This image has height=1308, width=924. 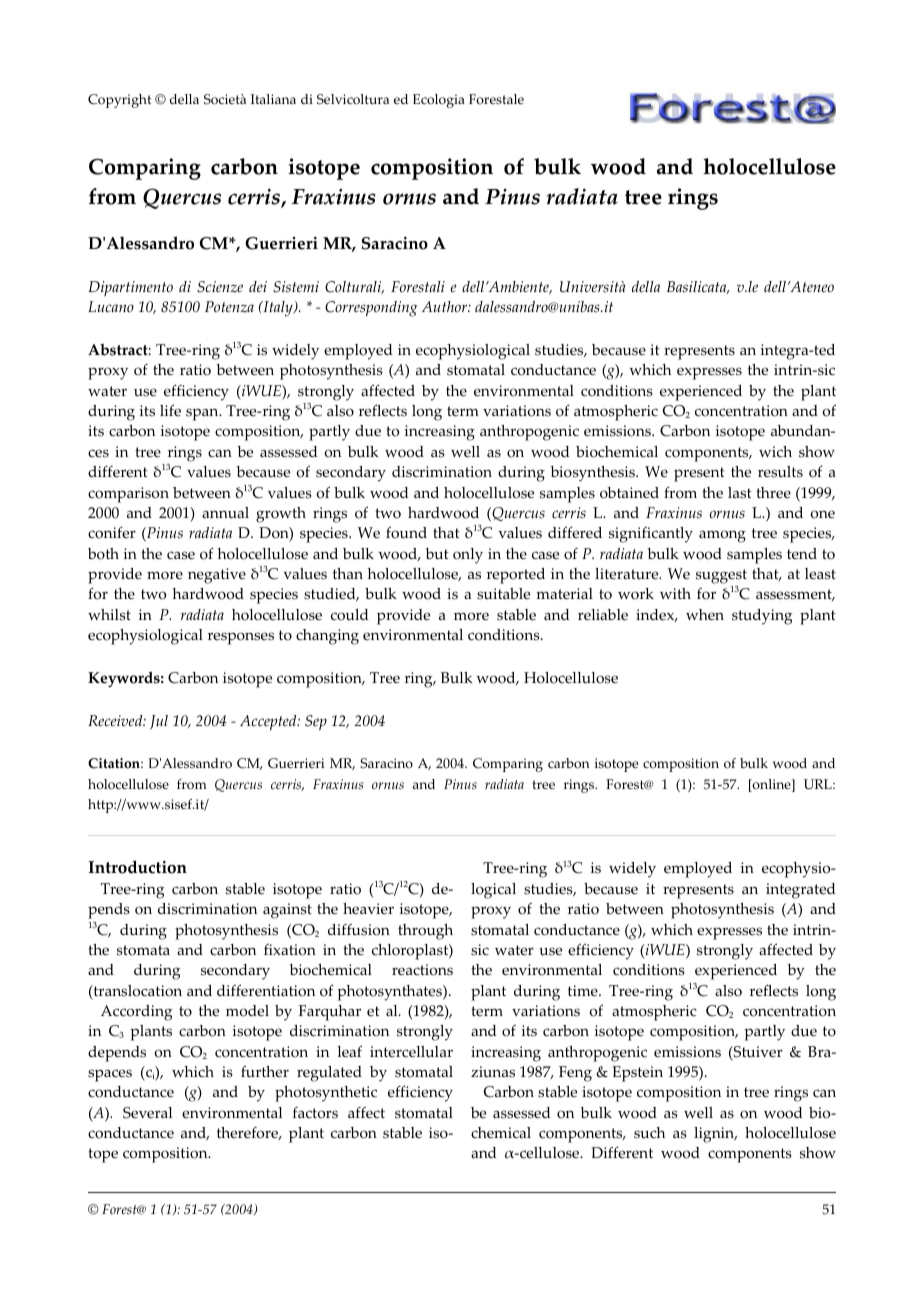 What do you see at coordinates (203, 414) in the image?
I see `span` at bounding box center [203, 414].
